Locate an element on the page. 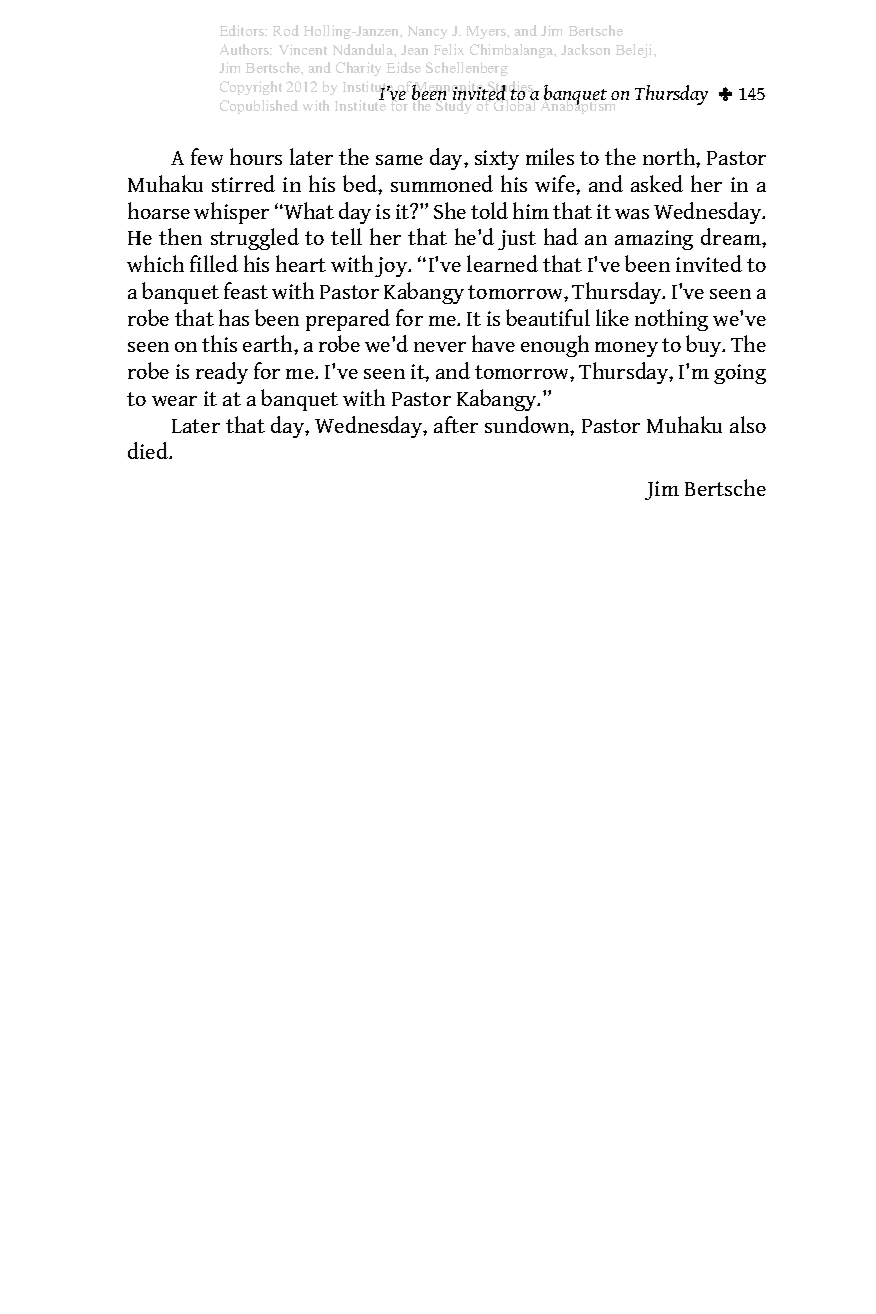 Image resolution: width=876 pixels, height=1314 pixels. has is located at coordinates (234, 317).
